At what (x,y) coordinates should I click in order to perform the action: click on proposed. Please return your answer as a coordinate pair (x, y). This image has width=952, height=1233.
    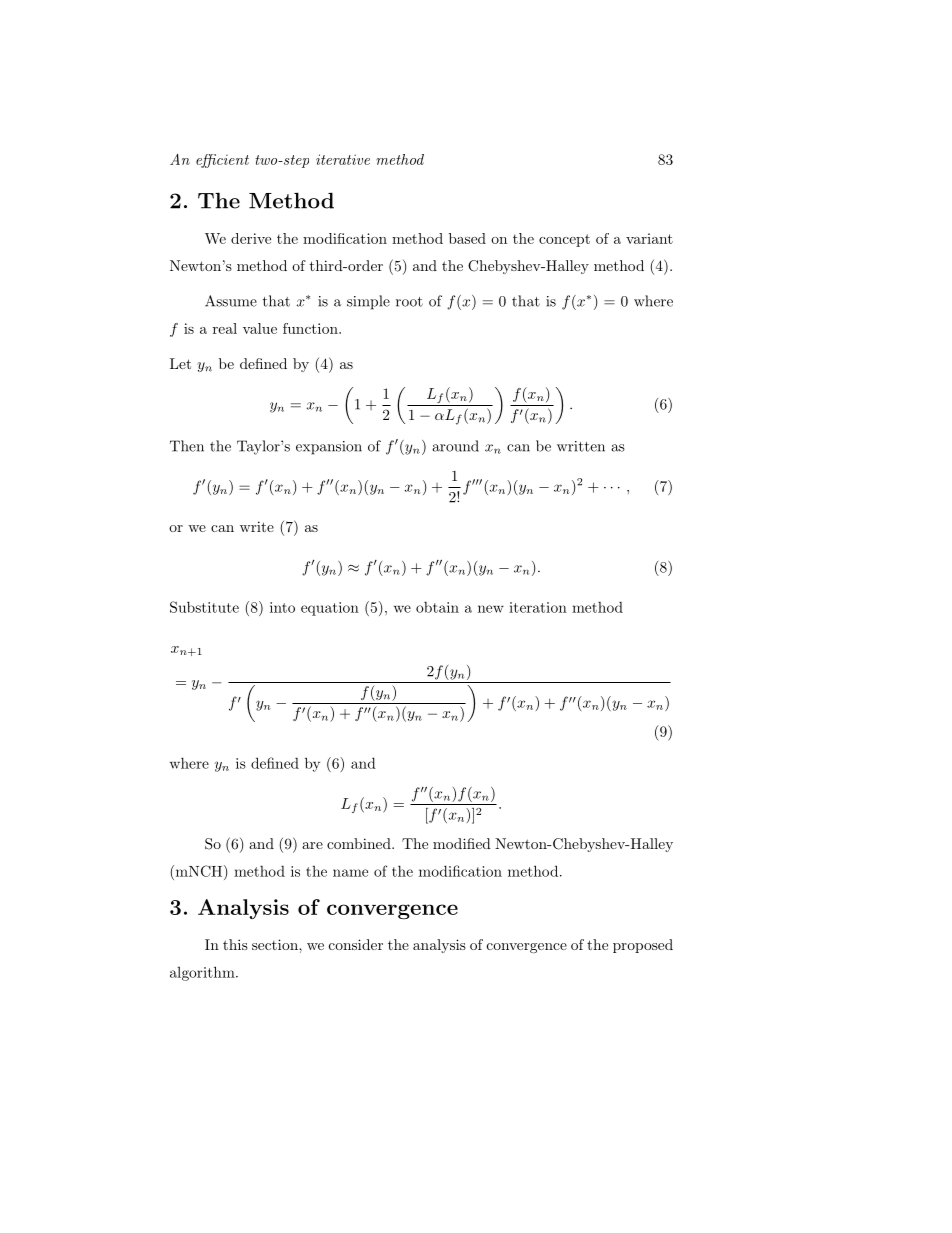
    Looking at the image, I should click on (643, 946).
